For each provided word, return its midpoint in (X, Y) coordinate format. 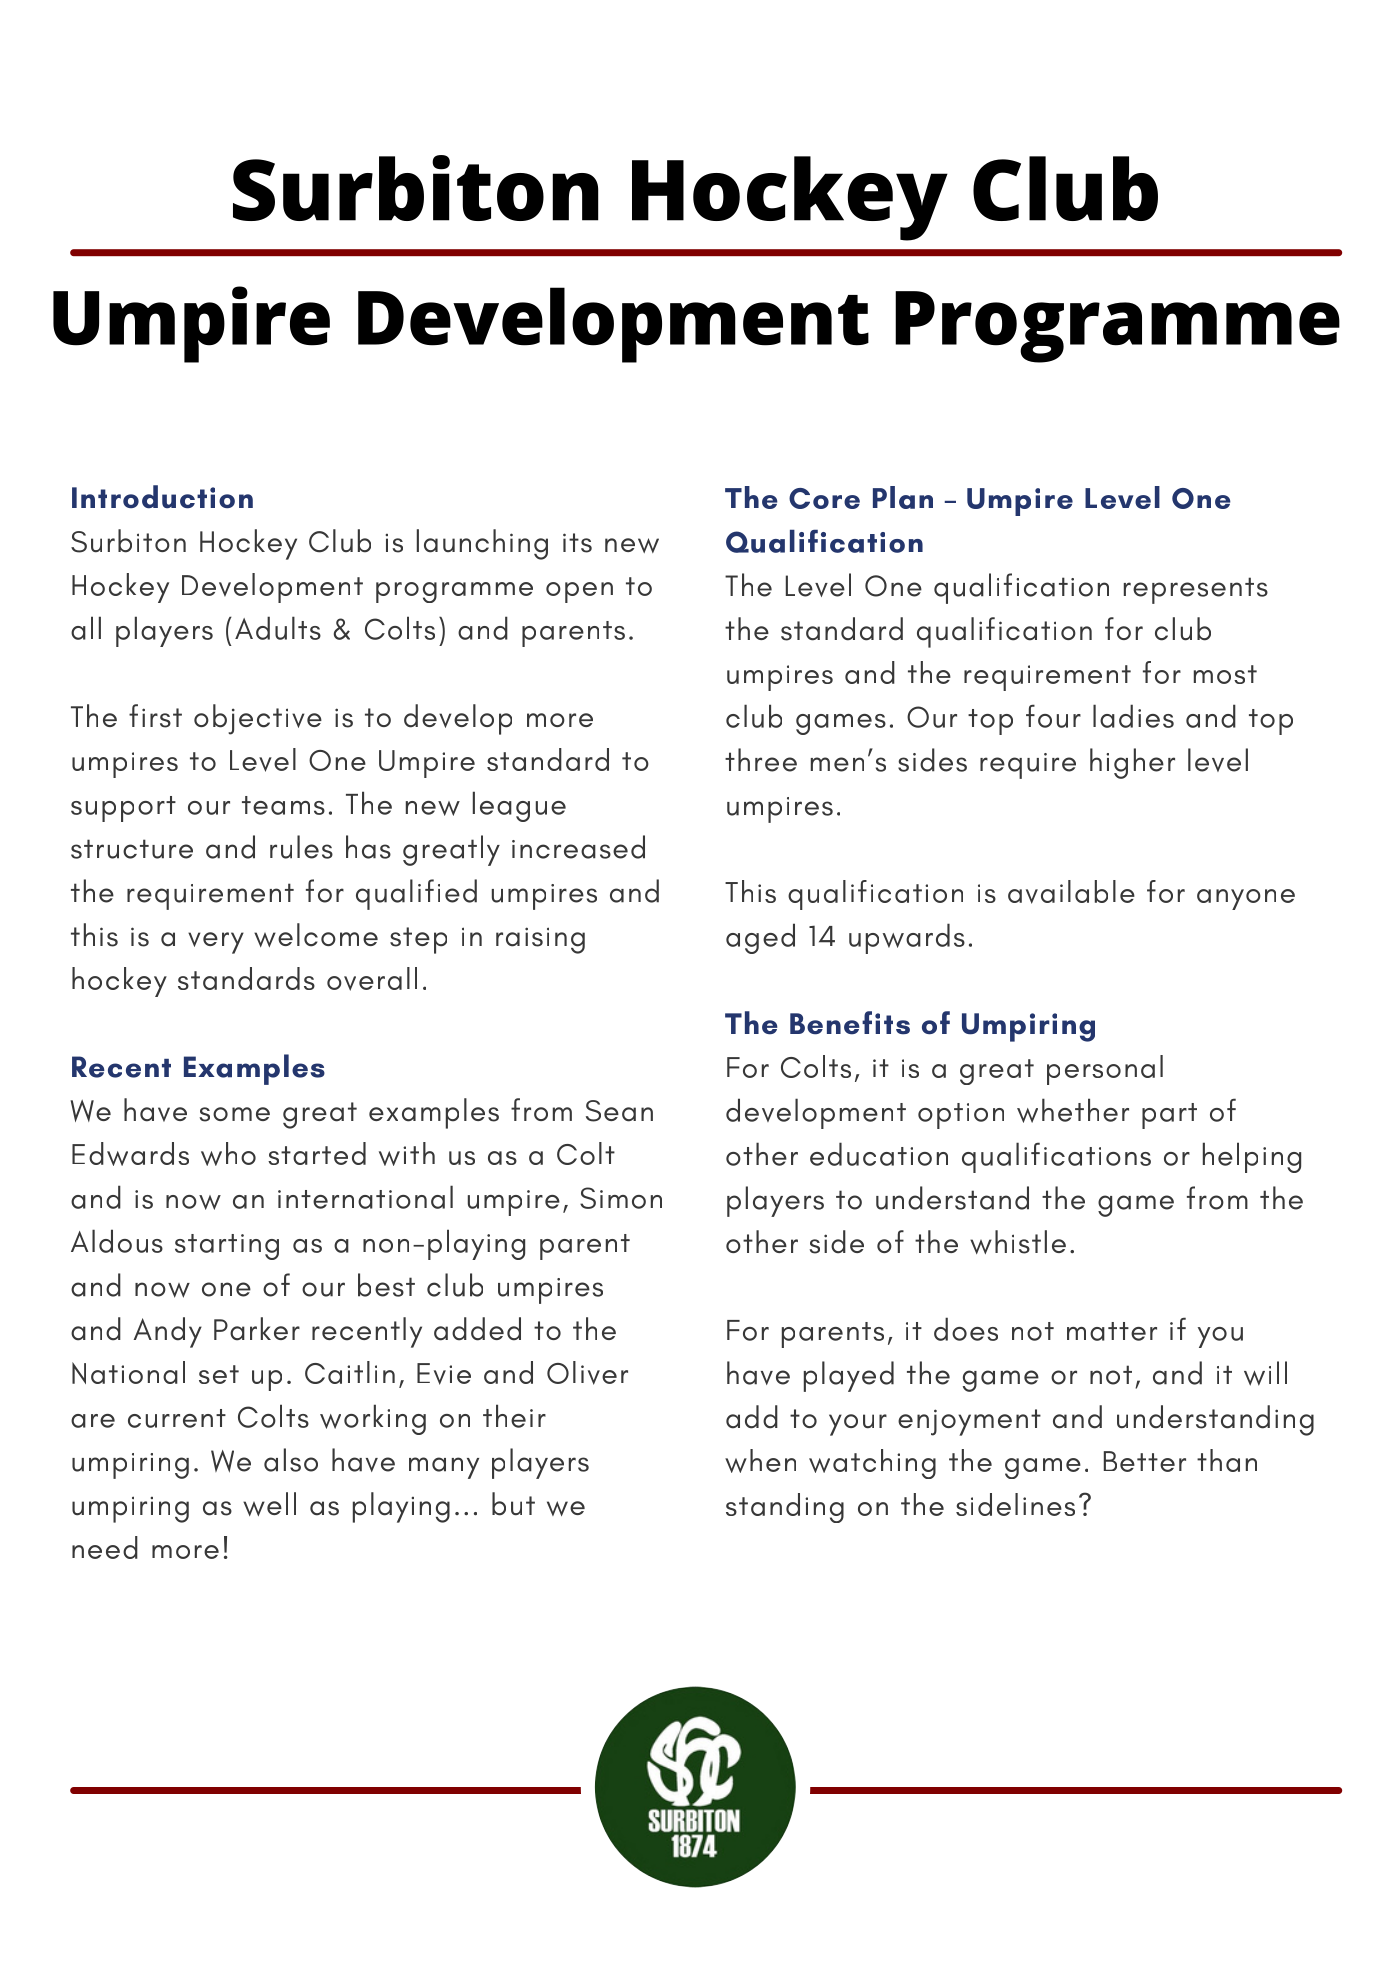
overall (372, 979)
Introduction (162, 497)
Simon (621, 1198)
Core (824, 498)
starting (227, 1247)
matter (1112, 1331)
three (761, 760)
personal (1105, 1070)
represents (1196, 590)
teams (283, 805)
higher (1132, 763)
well (269, 1504)
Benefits (850, 1023)
